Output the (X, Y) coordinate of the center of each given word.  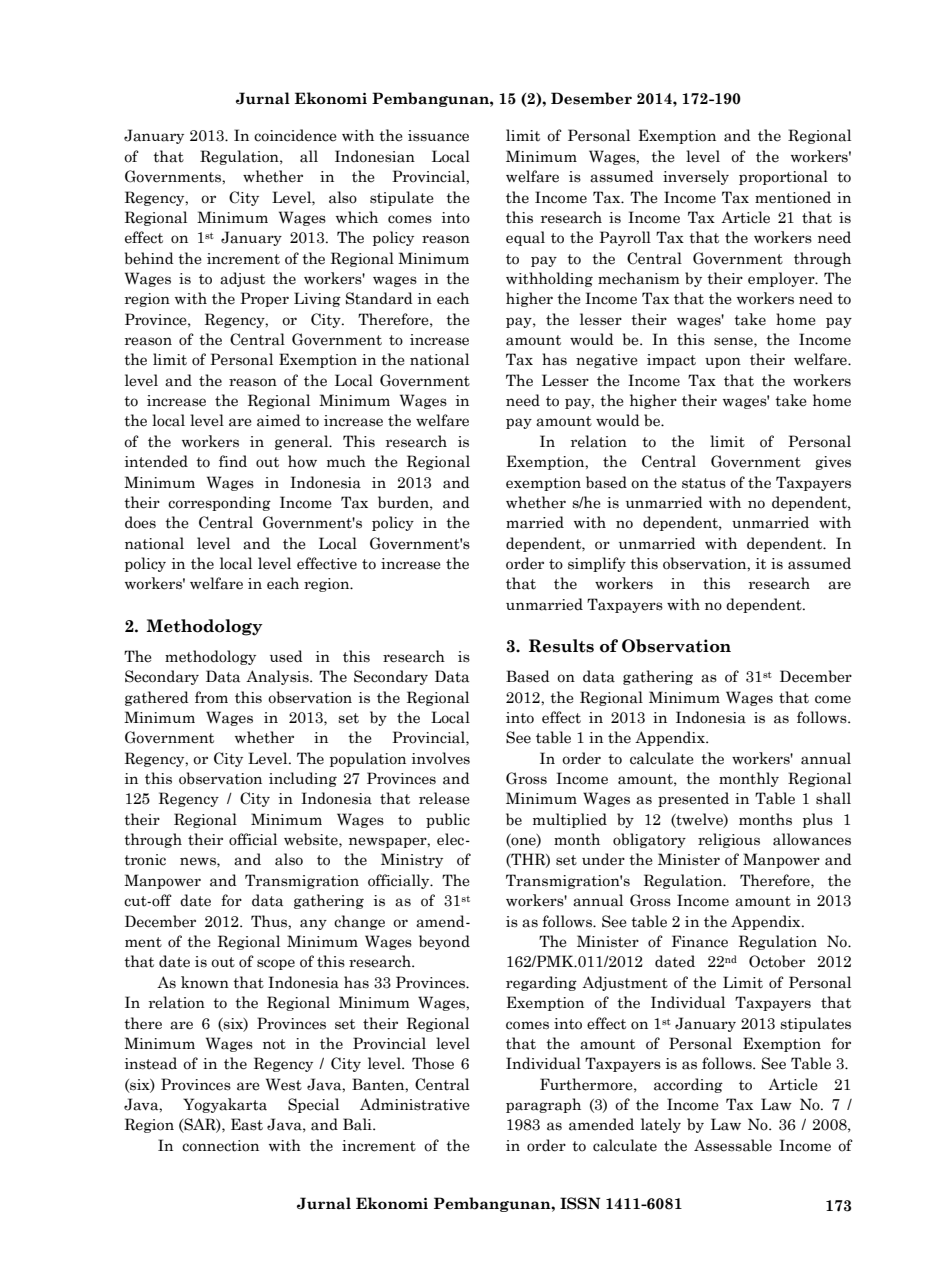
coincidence (295, 135)
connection (220, 1146)
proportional (783, 177)
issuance (438, 136)
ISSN (580, 1203)
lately (661, 1125)
